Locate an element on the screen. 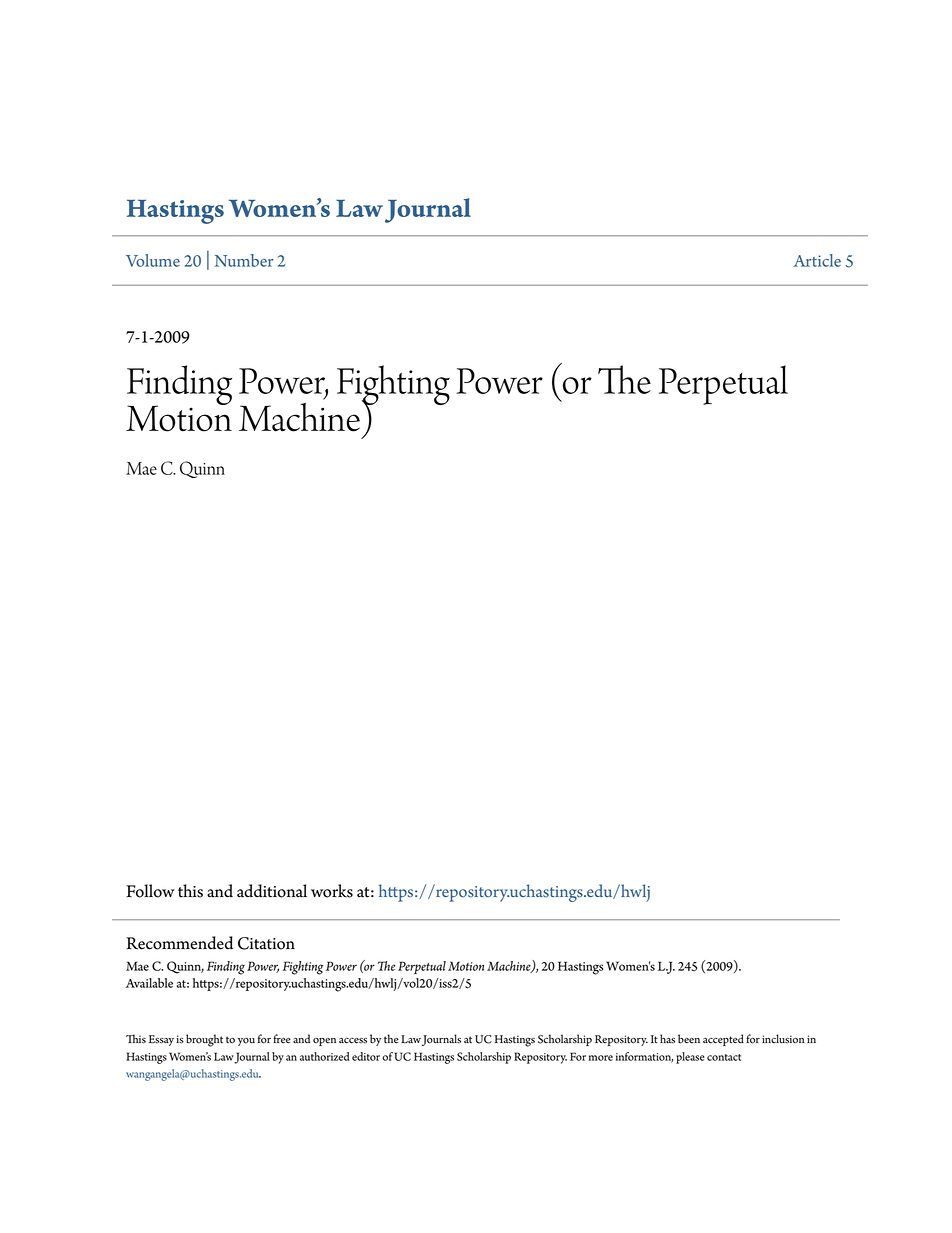  Recommended is located at coordinates (179, 943).
